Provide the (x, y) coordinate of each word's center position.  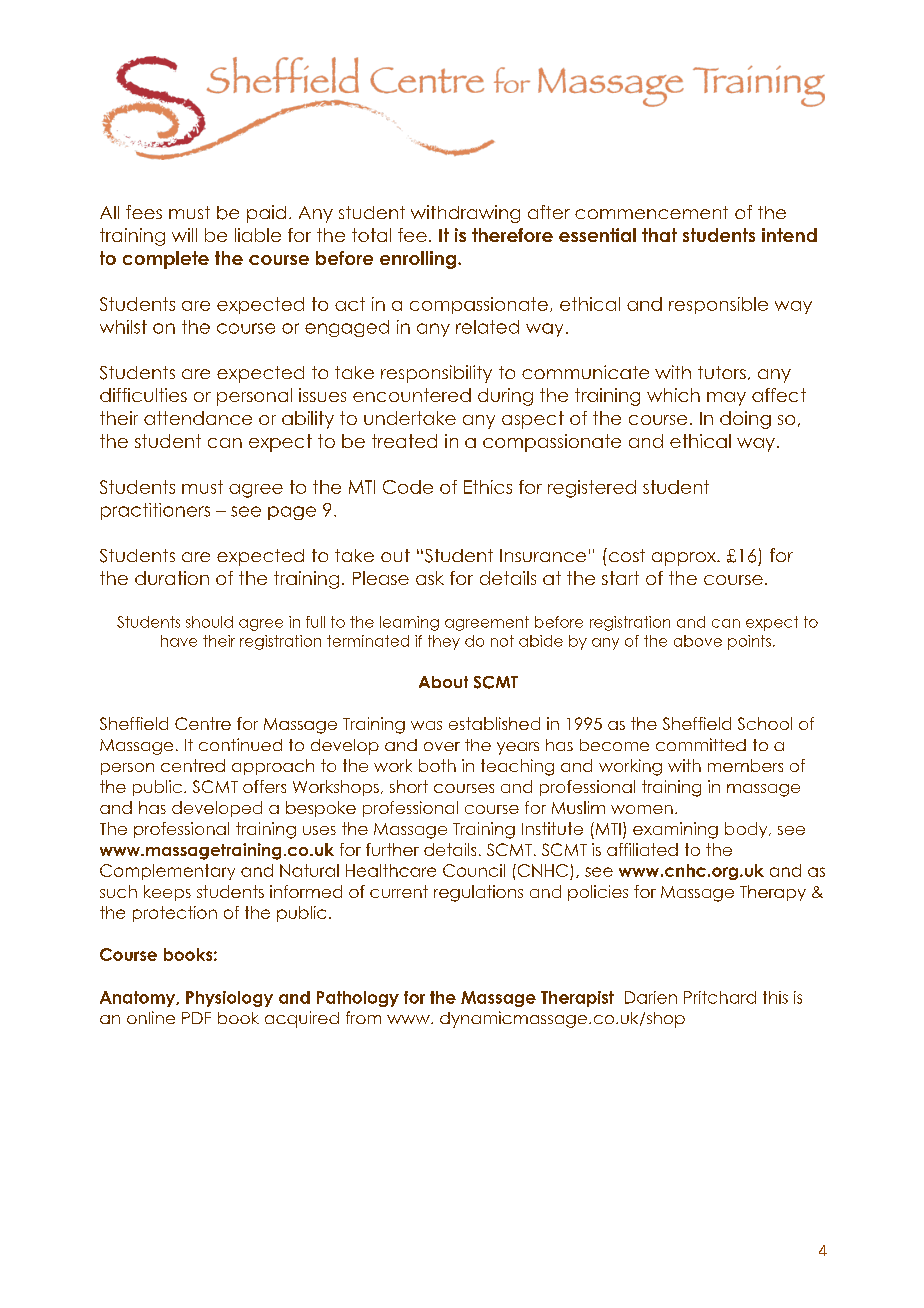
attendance (198, 418)
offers (264, 786)
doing (745, 420)
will (184, 235)
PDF (196, 1018)
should (209, 622)
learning (409, 623)
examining (675, 830)
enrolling (418, 260)
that (659, 235)
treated (404, 441)
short (409, 786)
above (698, 641)
